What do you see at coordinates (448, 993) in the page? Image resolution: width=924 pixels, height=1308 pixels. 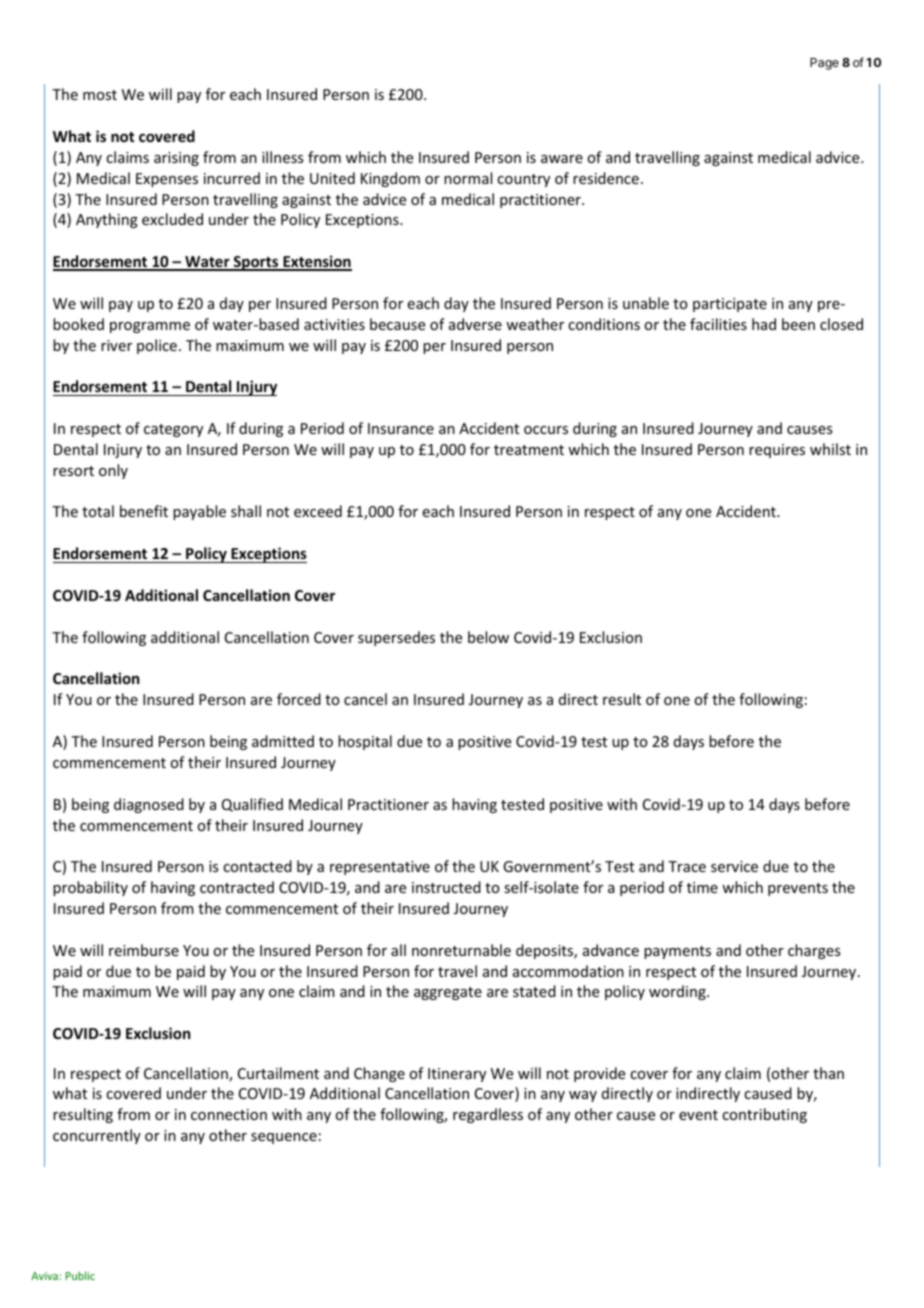 I see `aggregate` at bounding box center [448, 993].
